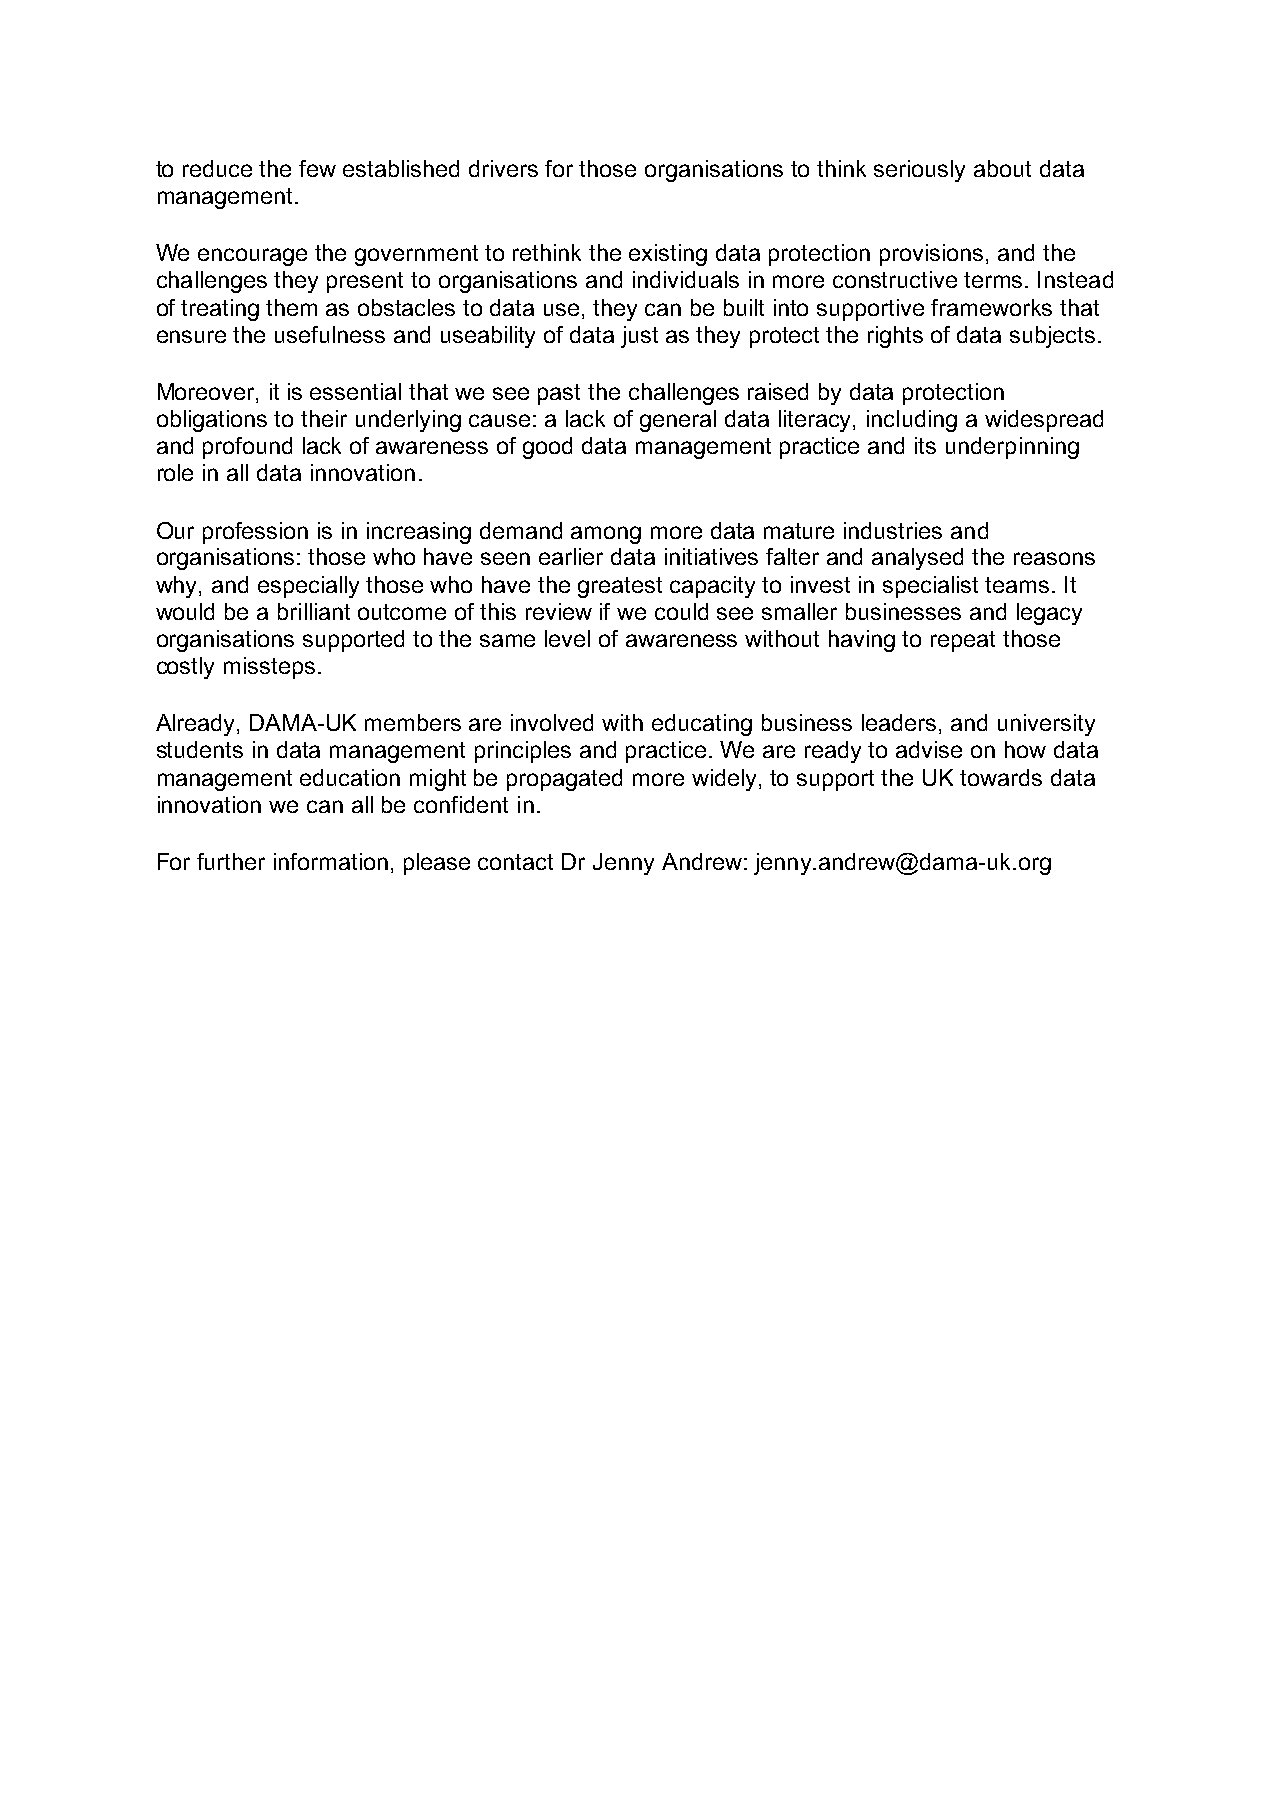  Describe the element at coordinates (317, 168) in the document. I see `few` at that location.
